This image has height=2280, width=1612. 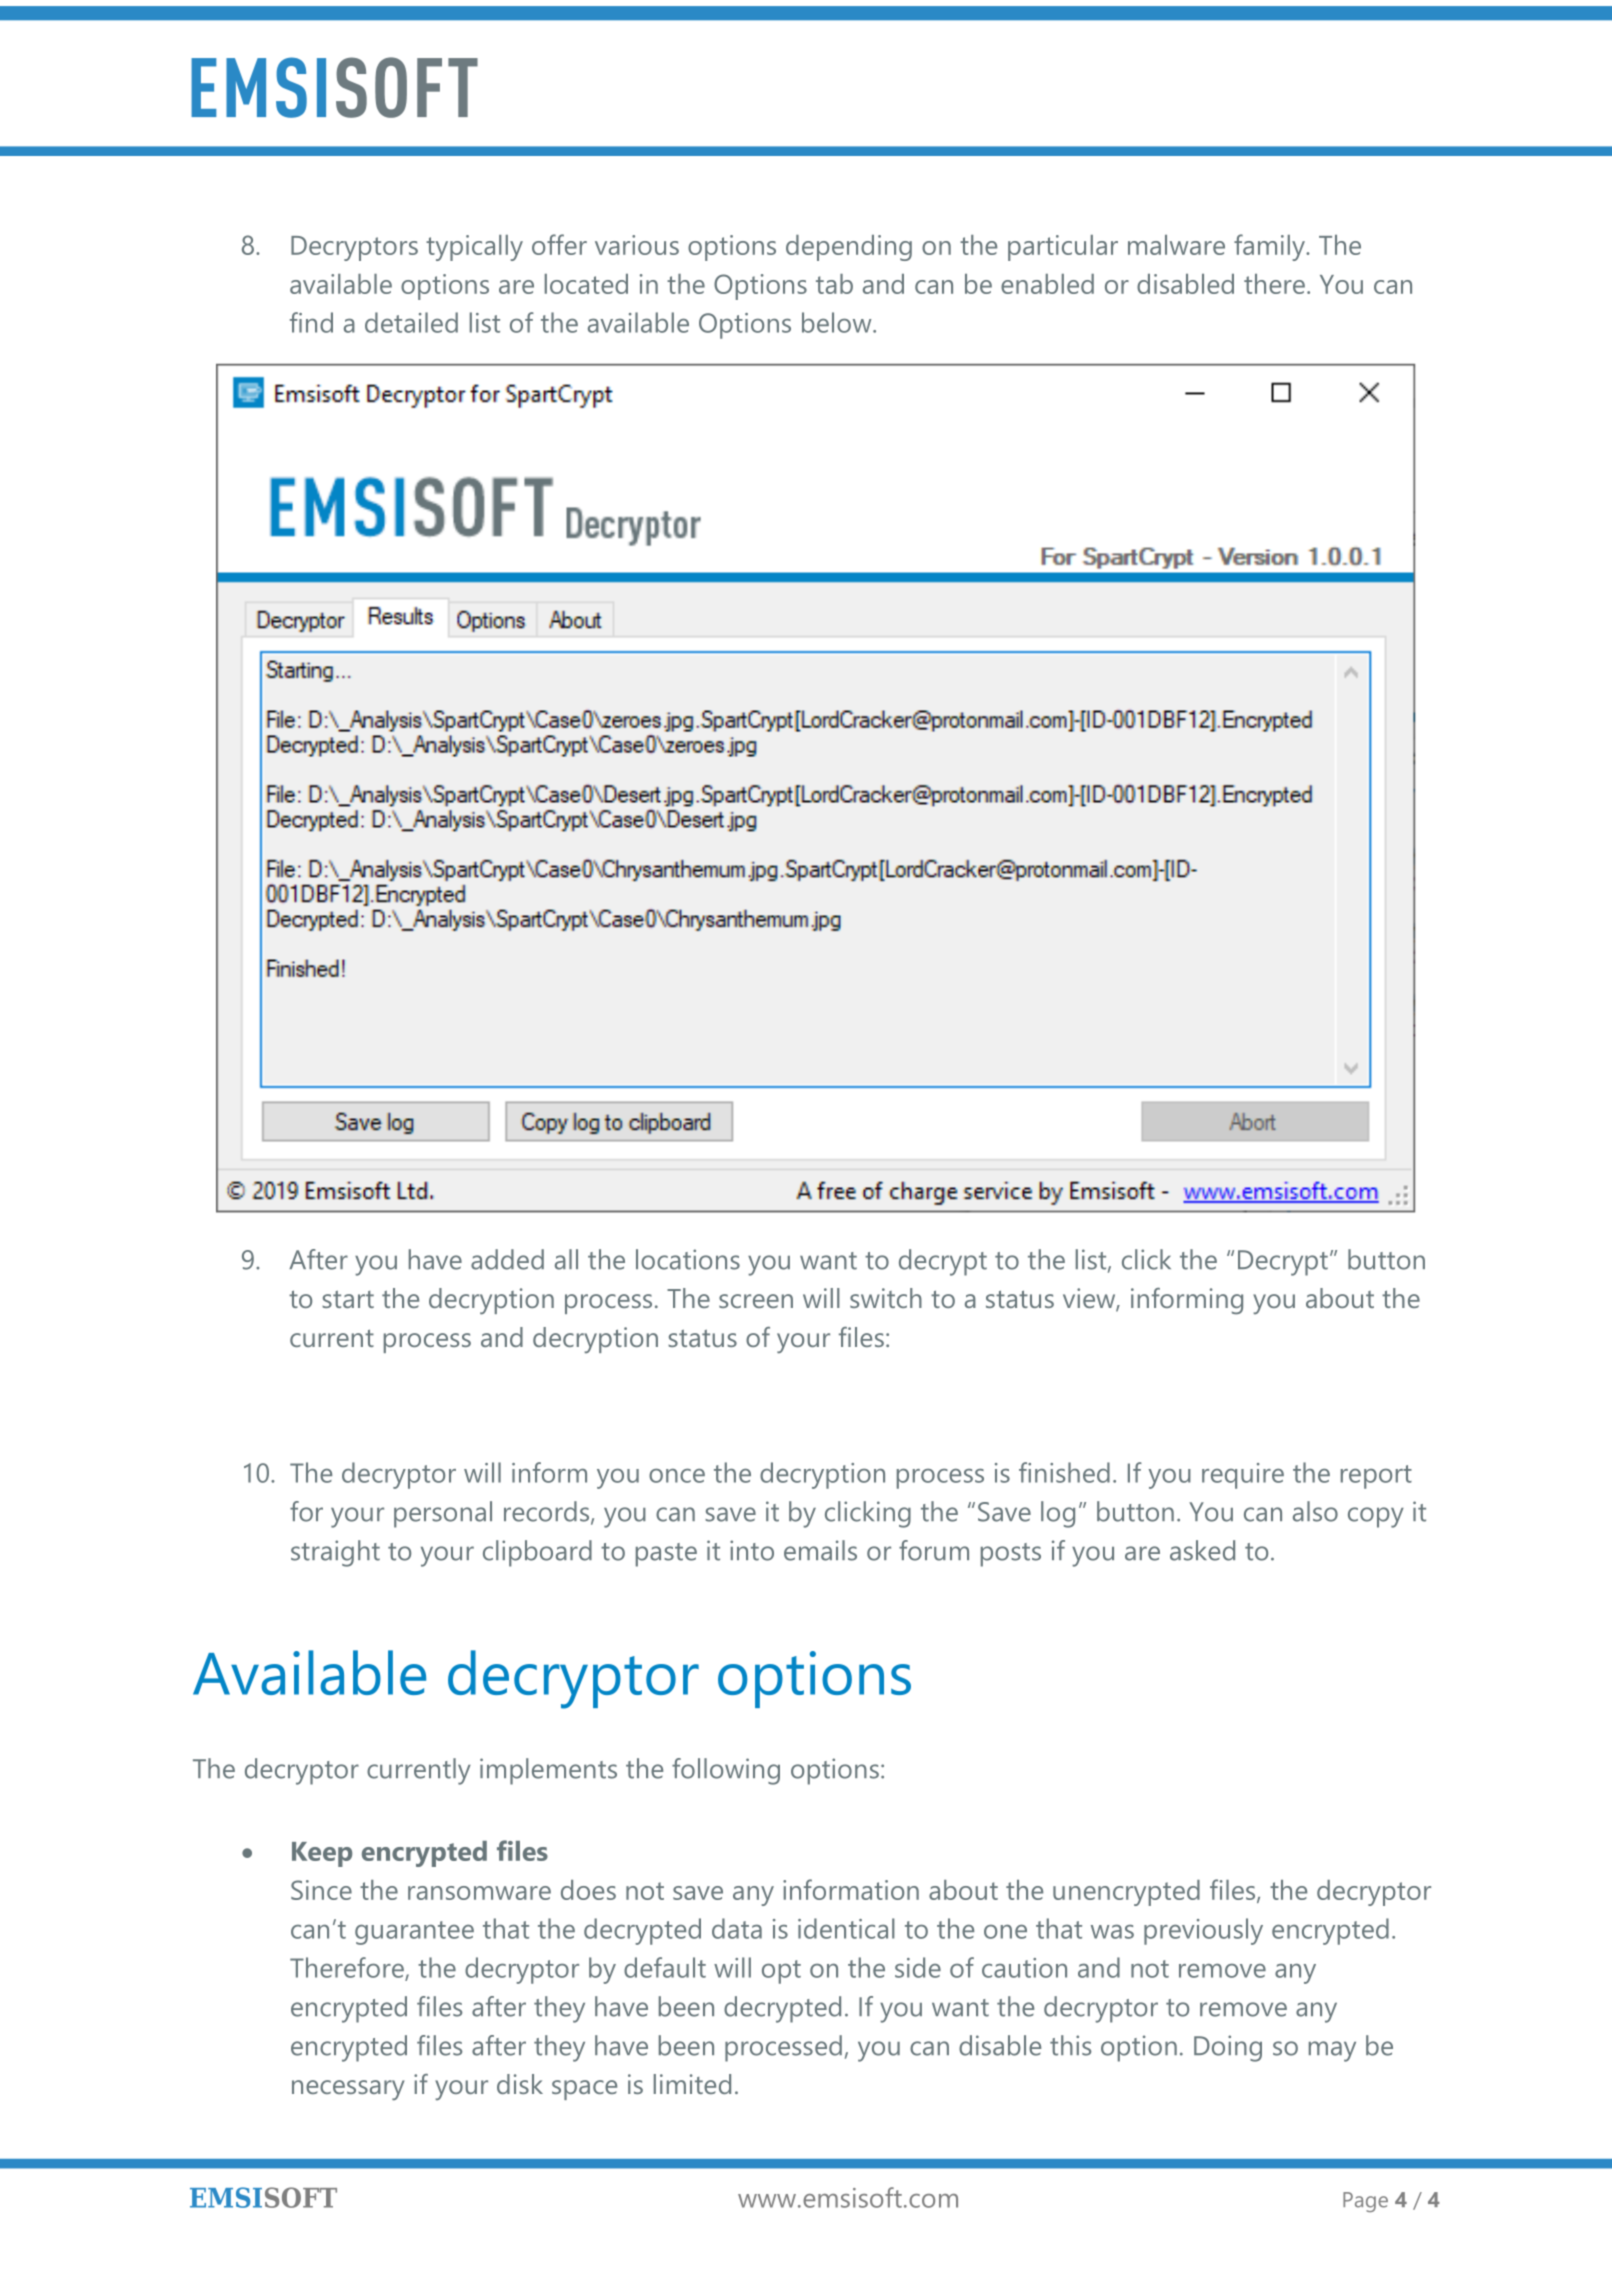 What do you see at coordinates (688, 1259) in the image?
I see `locations` at bounding box center [688, 1259].
